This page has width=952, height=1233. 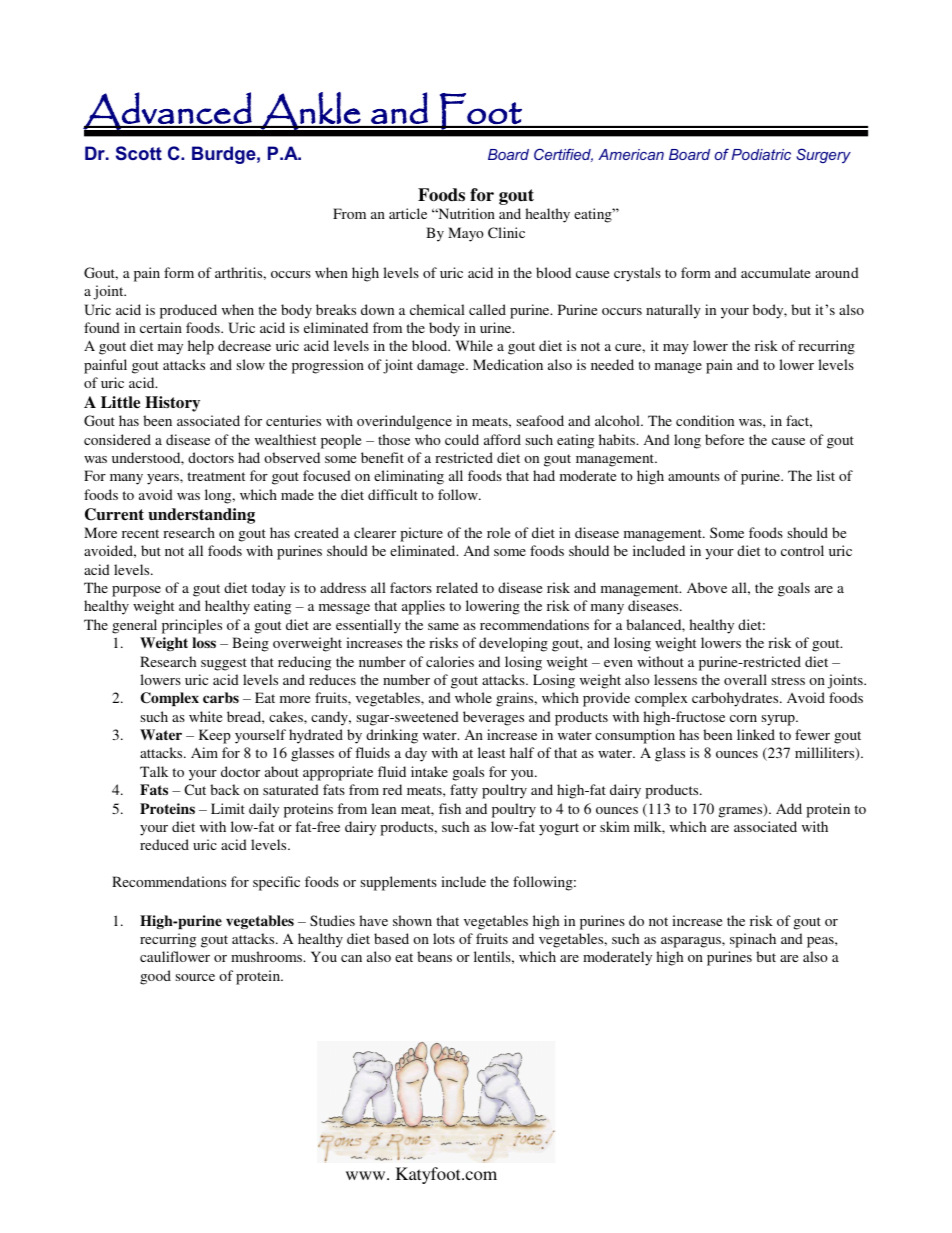 I want to click on article, so click(x=408, y=213).
